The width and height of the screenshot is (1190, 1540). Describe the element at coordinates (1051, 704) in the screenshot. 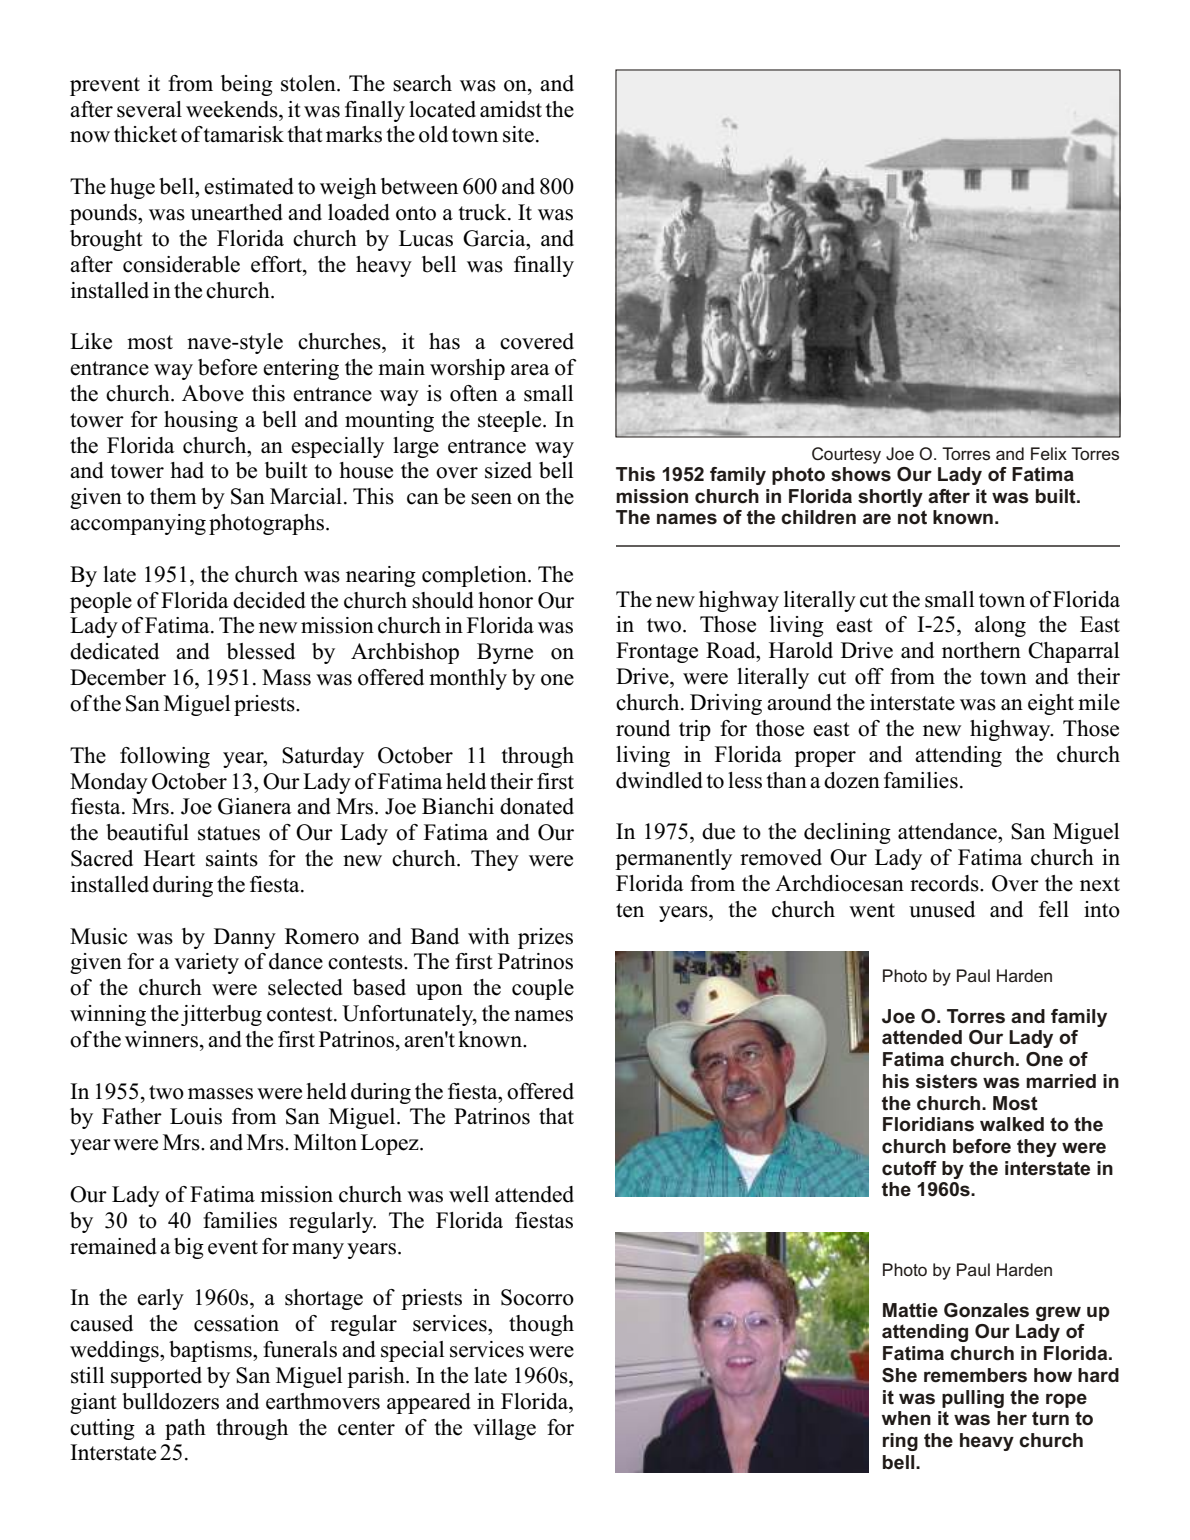

I see `eight` at that location.
